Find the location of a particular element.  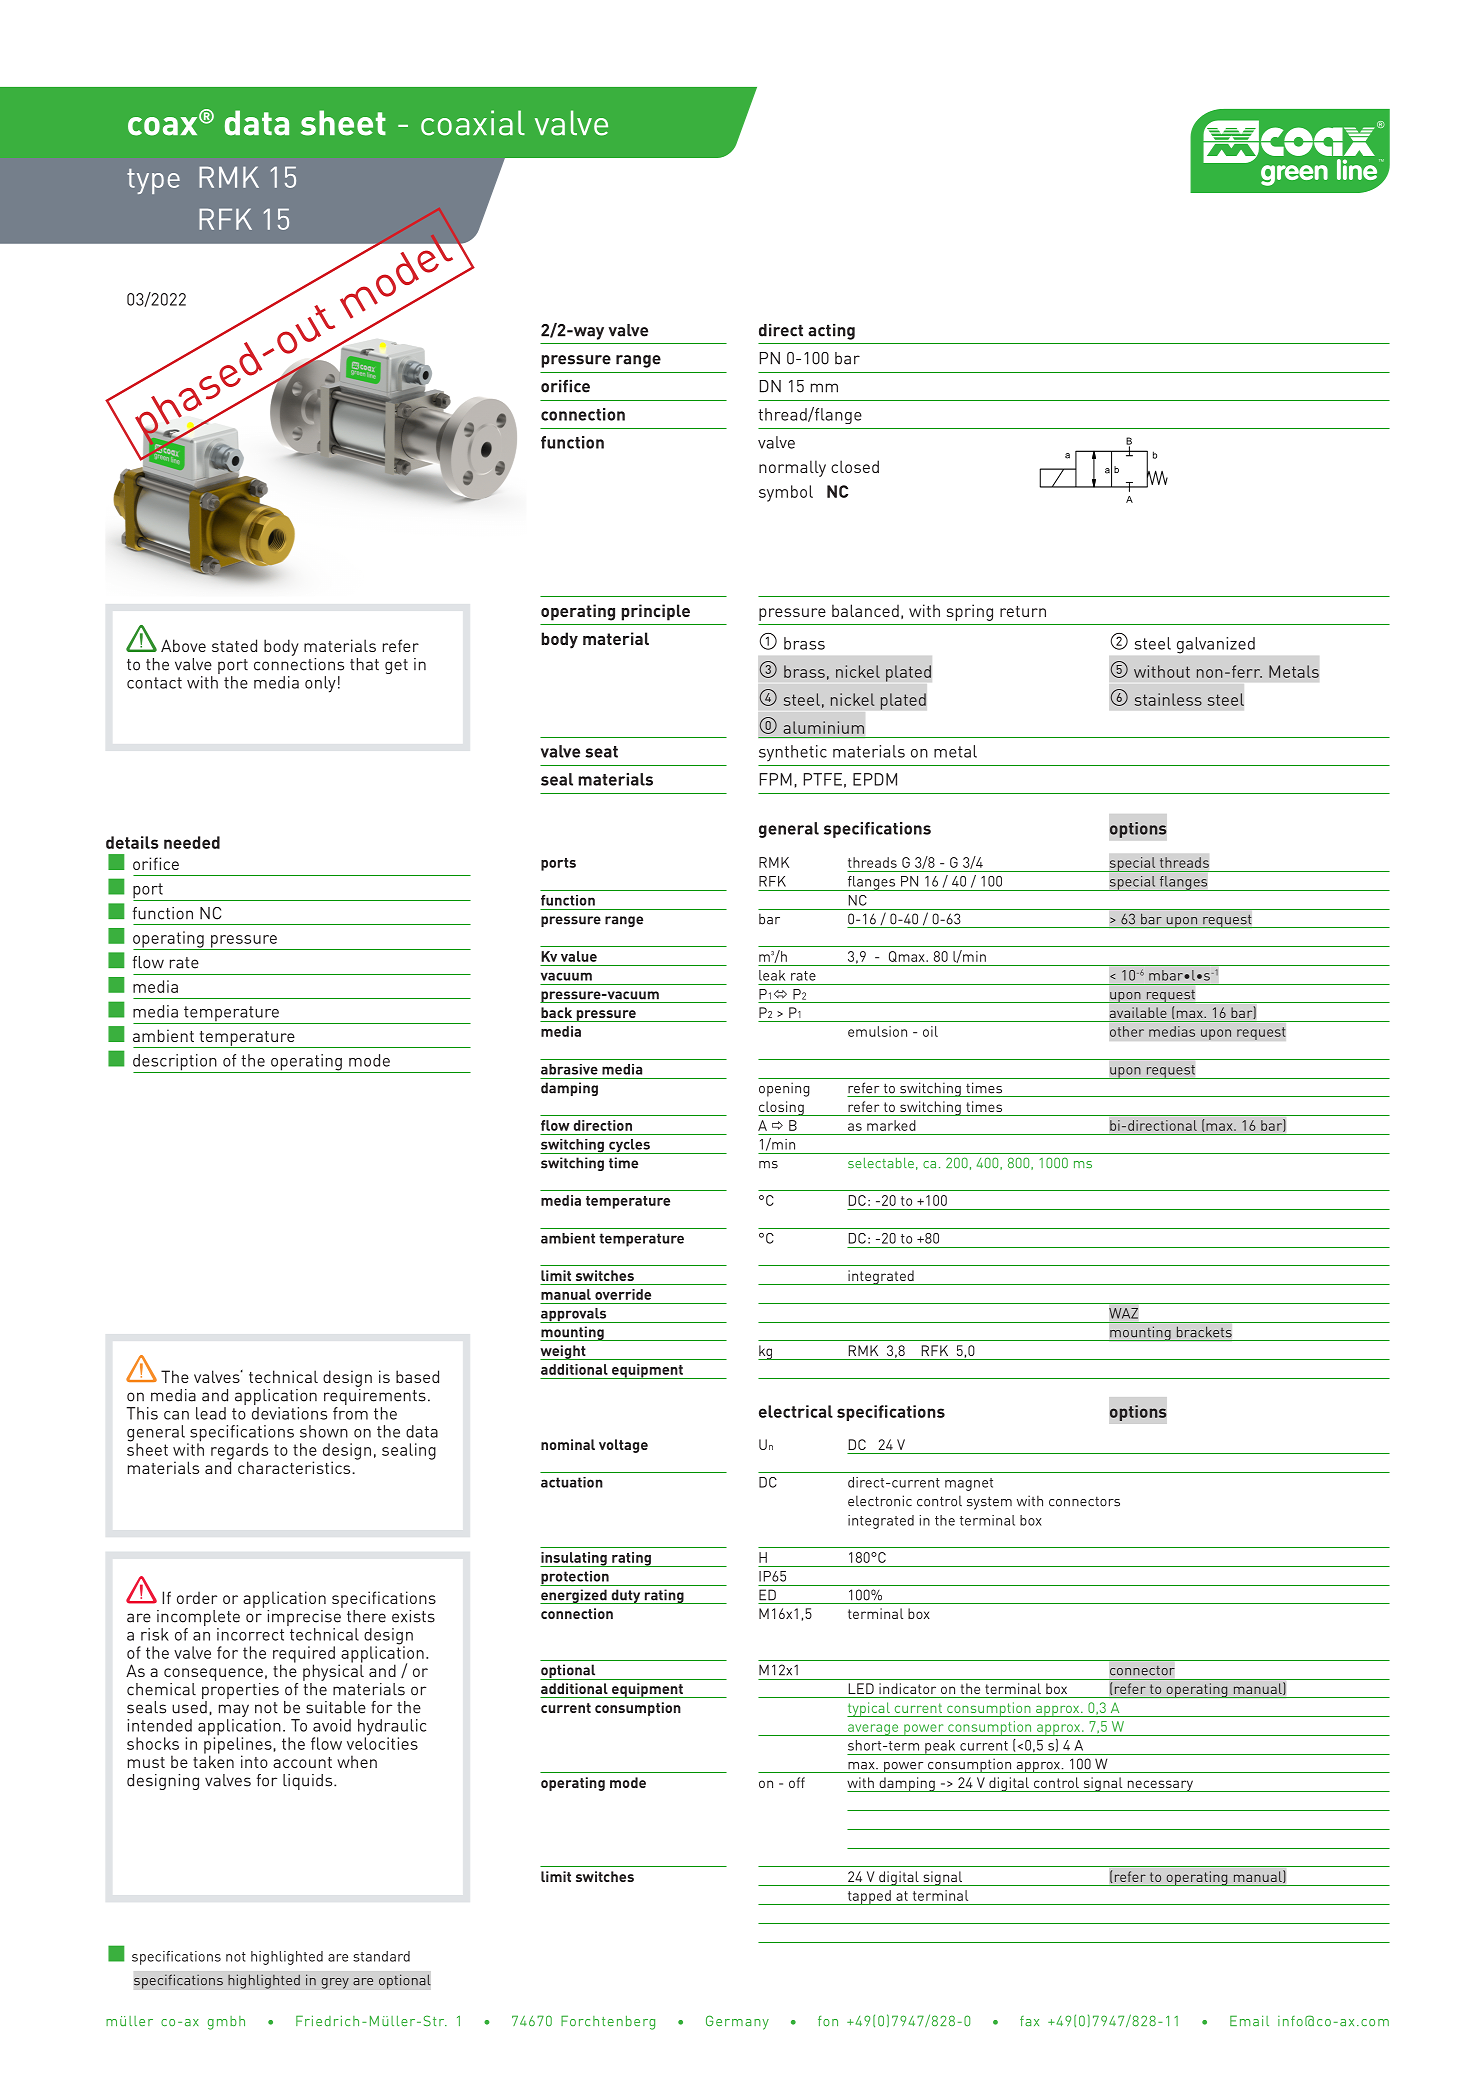

fax is located at coordinates (1029, 2021).
